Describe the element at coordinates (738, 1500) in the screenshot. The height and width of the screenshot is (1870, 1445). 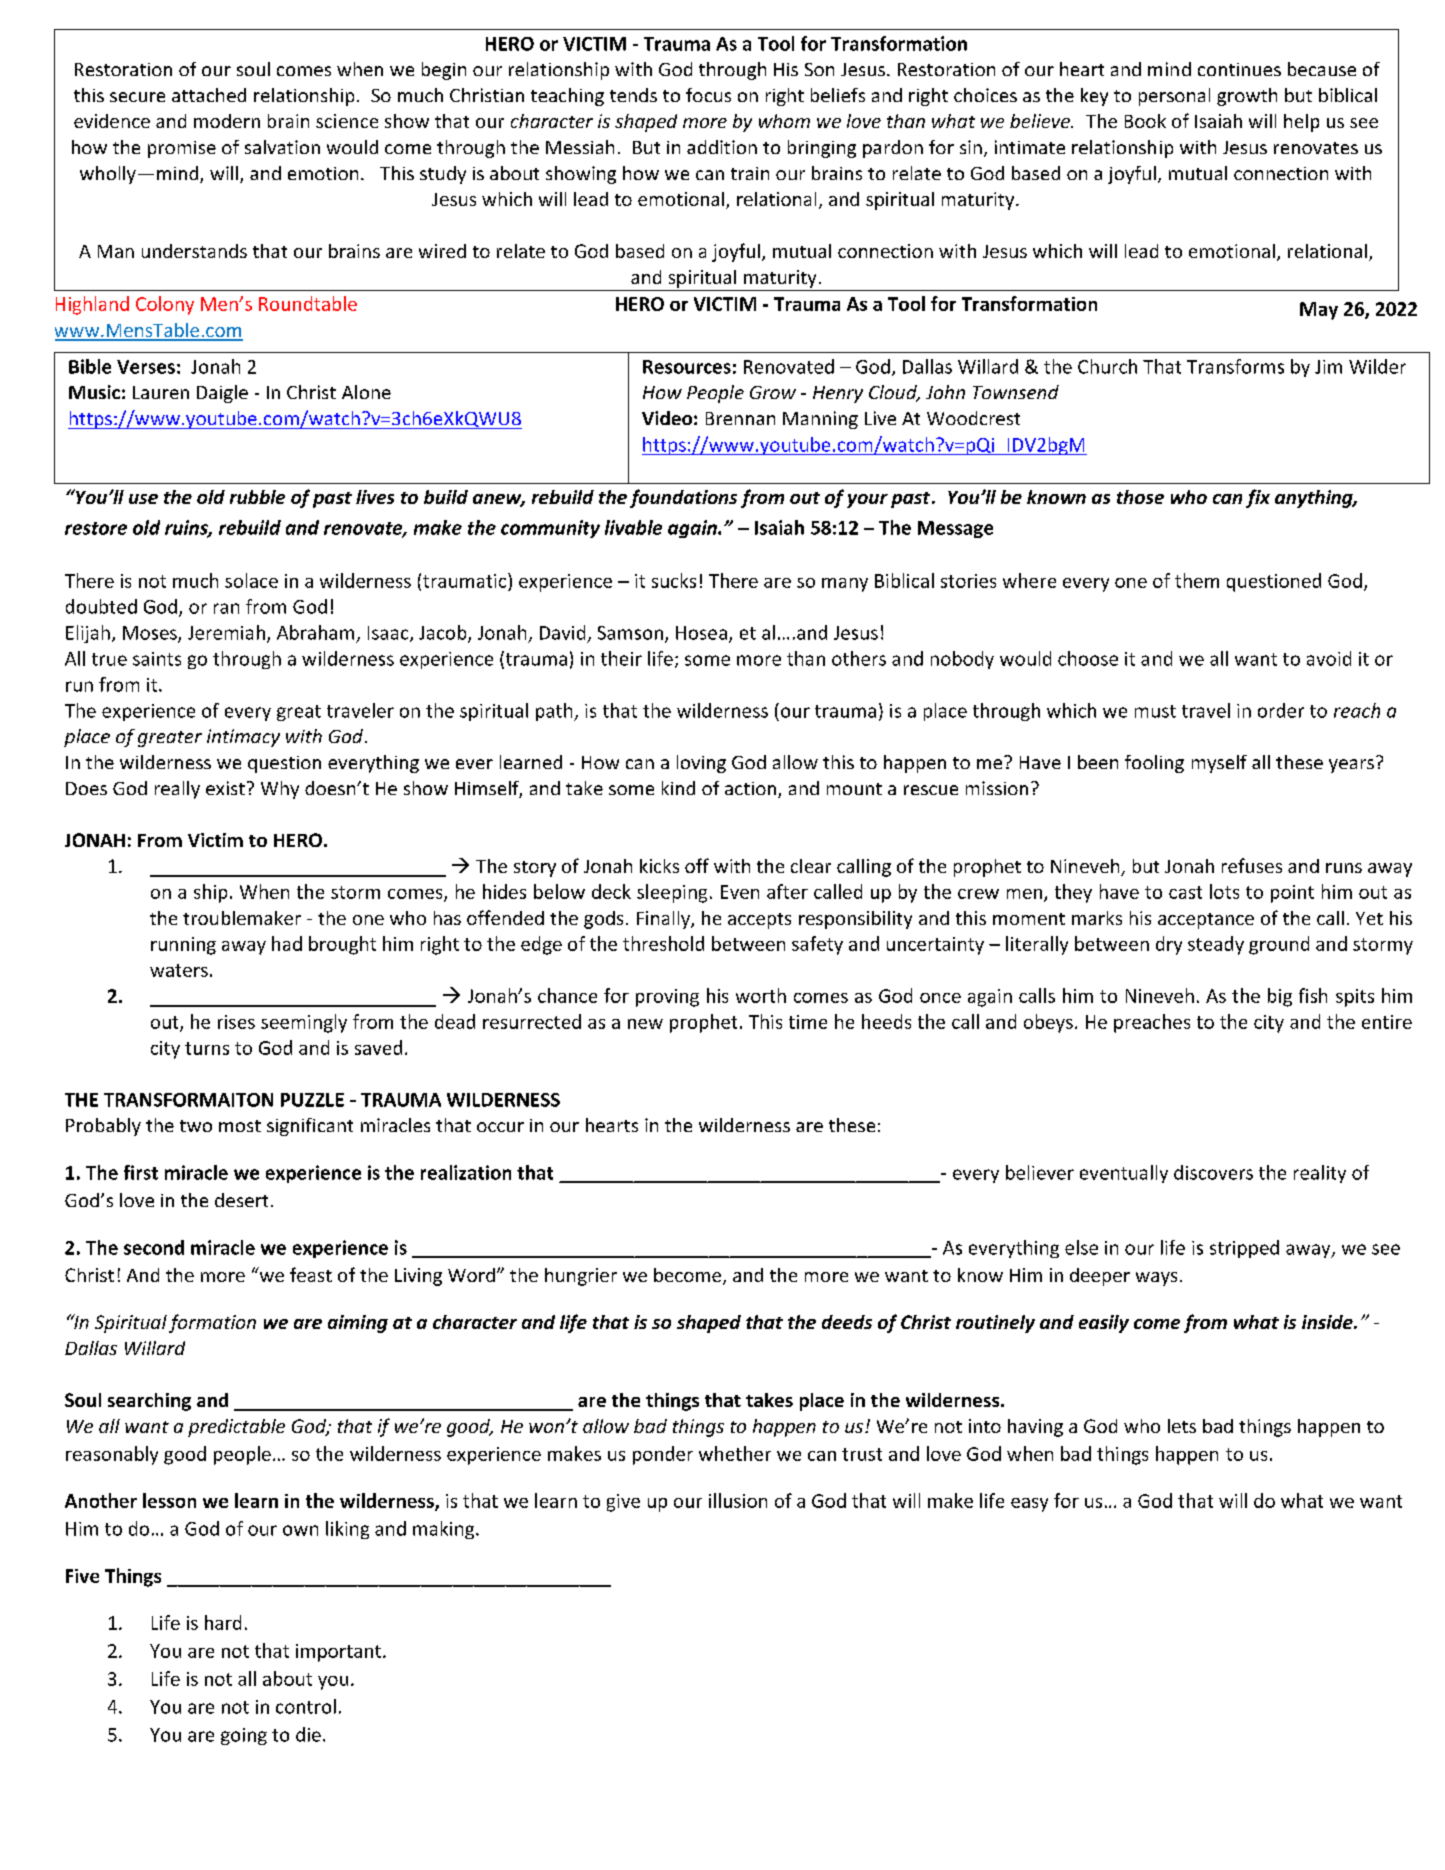
I see `illusion` at that location.
